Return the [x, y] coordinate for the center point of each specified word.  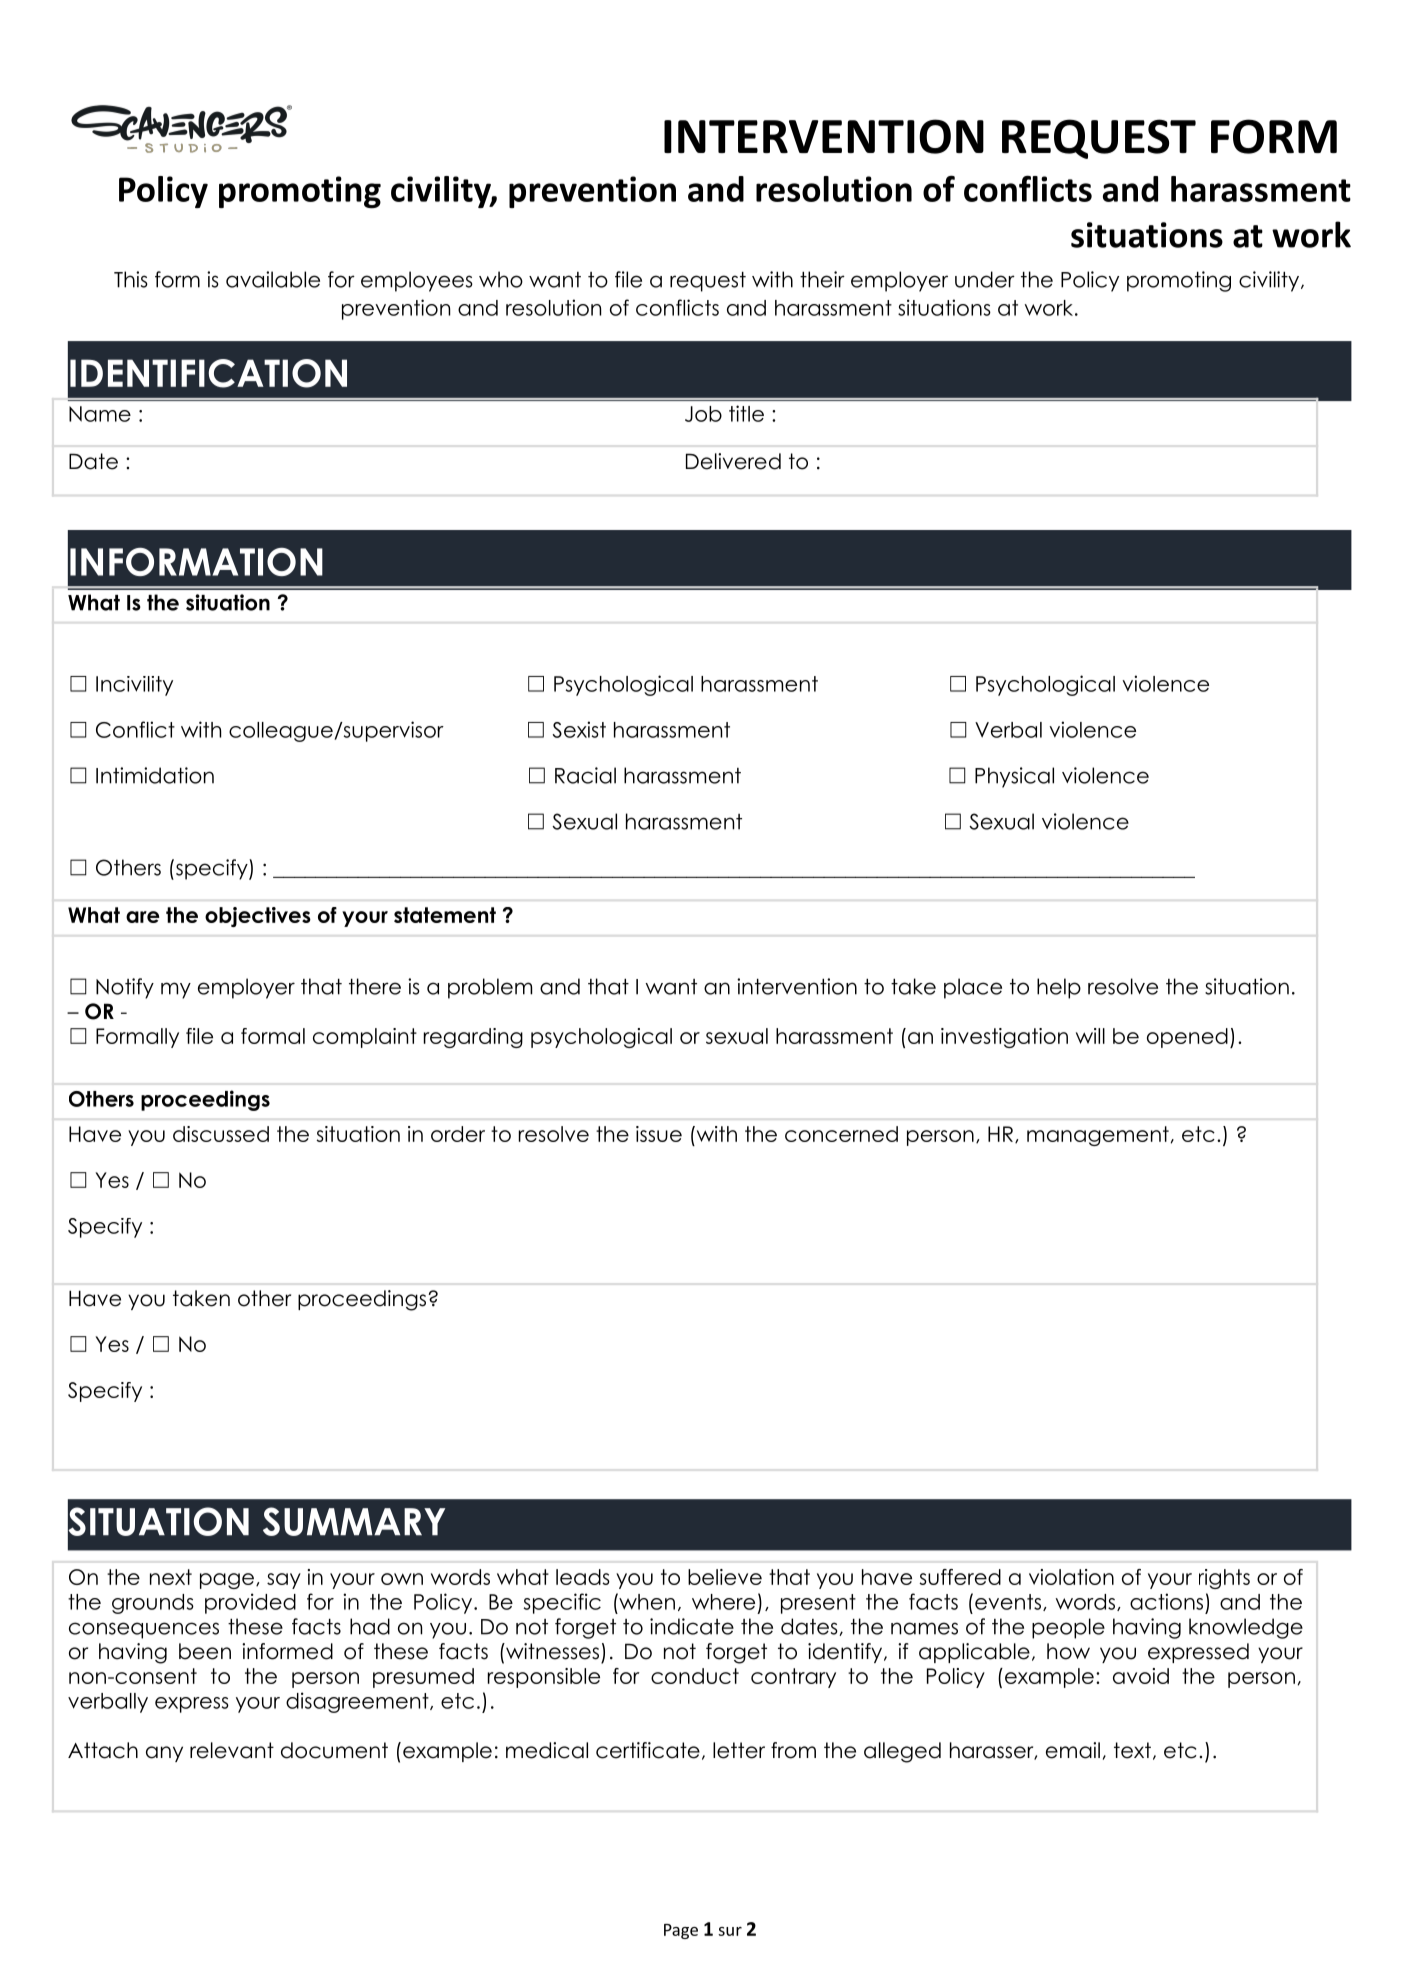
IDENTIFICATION [208, 373]
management [1098, 1136]
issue [659, 1134]
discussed [221, 1134]
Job [703, 414]
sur [730, 1931]
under [985, 279]
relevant [232, 1750]
